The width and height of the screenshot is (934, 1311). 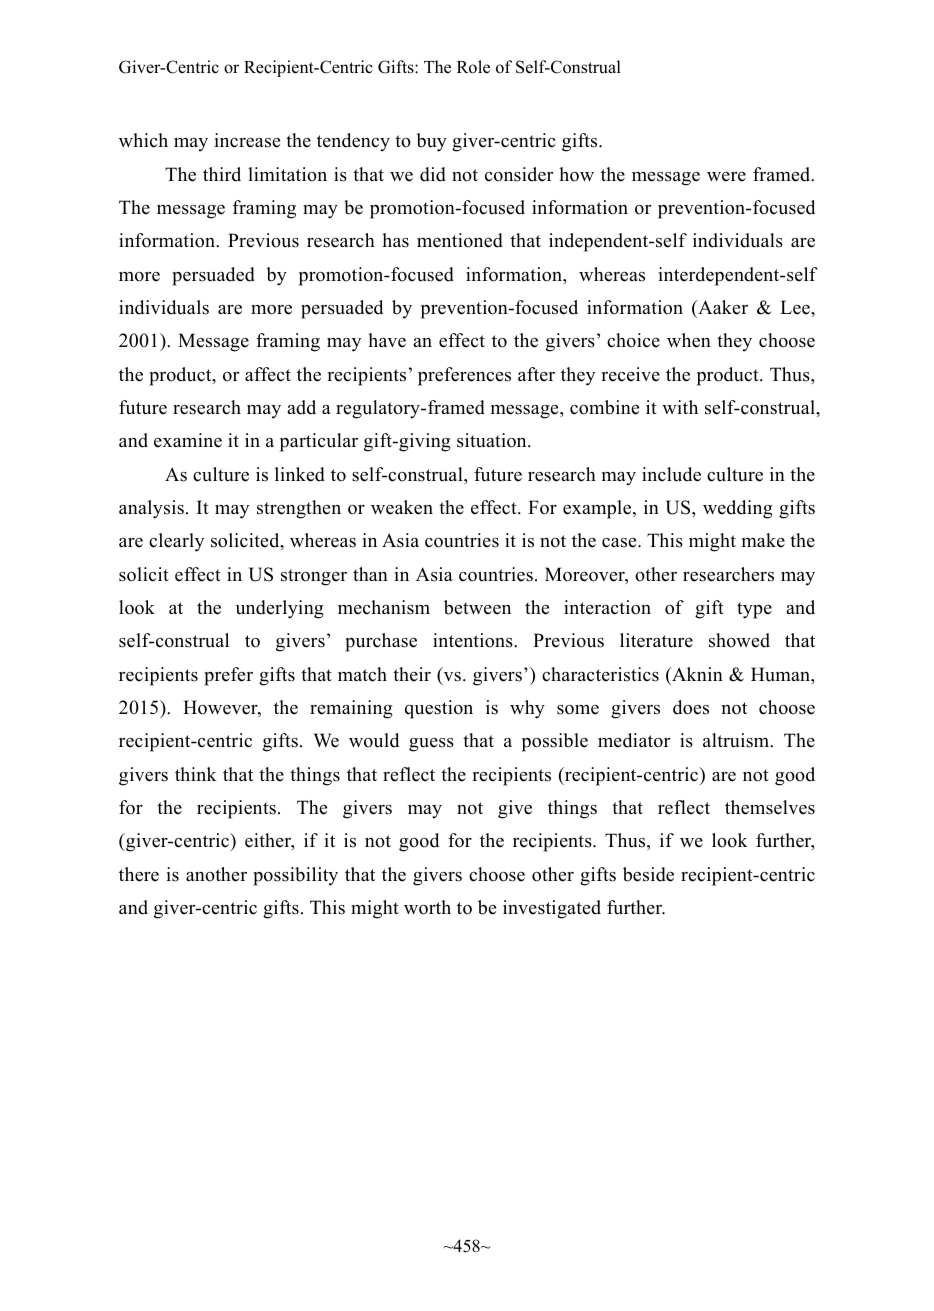 What do you see at coordinates (473, 67) in the screenshot?
I see `Role` at bounding box center [473, 67].
